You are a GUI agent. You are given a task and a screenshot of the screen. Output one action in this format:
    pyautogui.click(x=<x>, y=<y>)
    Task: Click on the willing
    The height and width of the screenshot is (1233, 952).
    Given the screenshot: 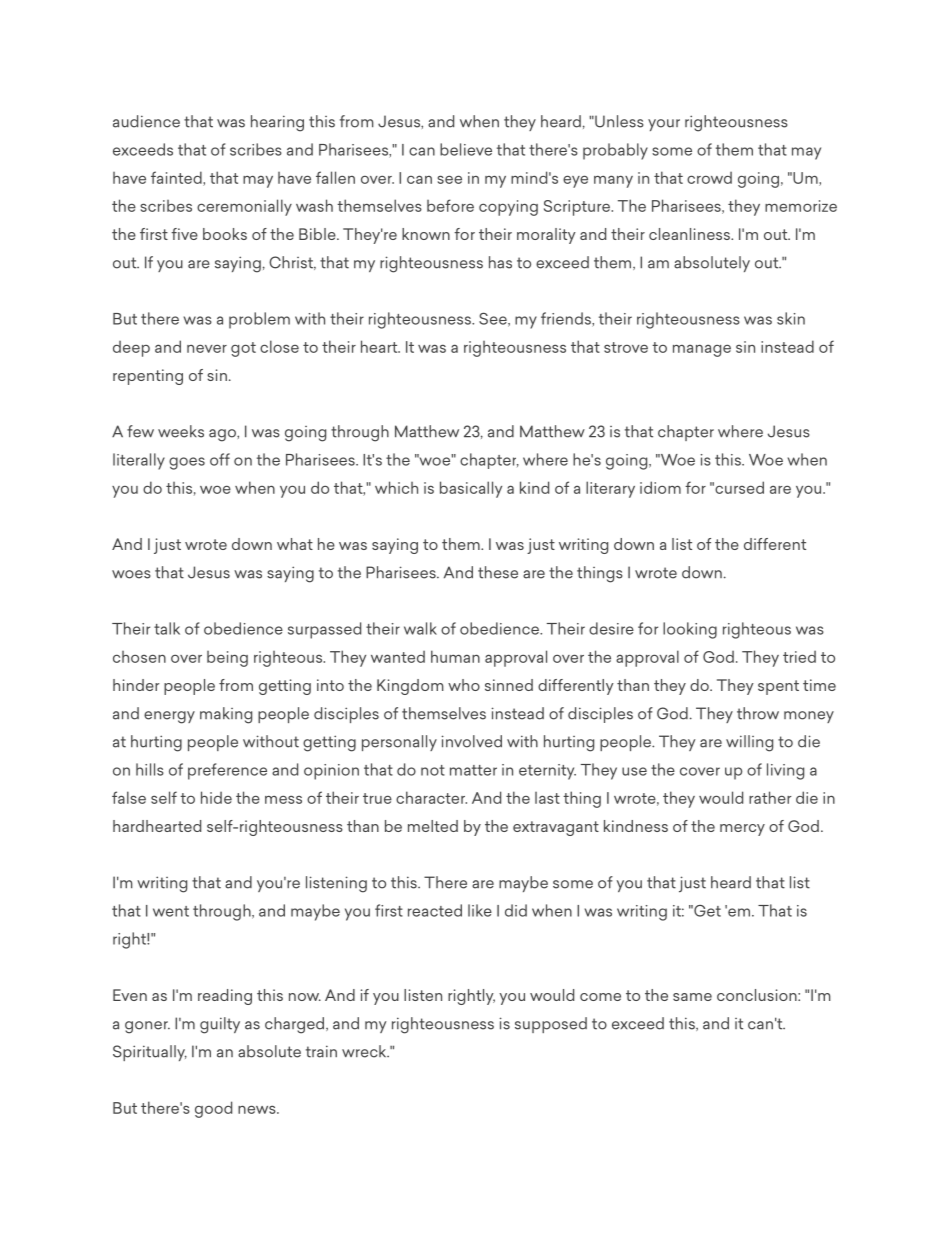 What is the action you would take?
    pyautogui.click(x=749, y=743)
